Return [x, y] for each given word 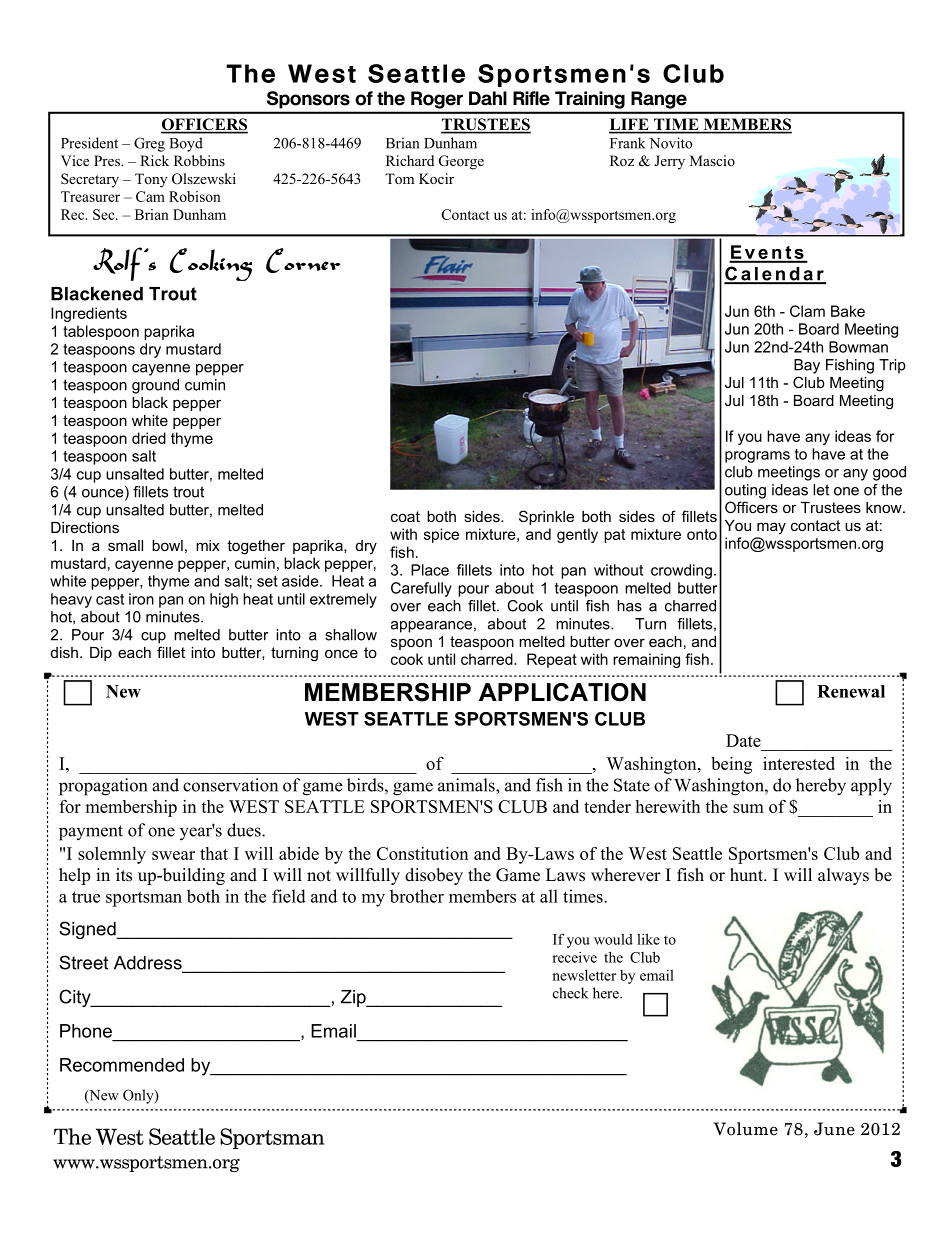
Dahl [488, 98]
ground [155, 386]
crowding [681, 571]
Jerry [669, 162]
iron [141, 599]
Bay [807, 366]
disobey [434, 876]
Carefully [421, 589]
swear [173, 855]
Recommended [122, 1065]
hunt [747, 875]
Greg [149, 144]
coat [405, 516]
